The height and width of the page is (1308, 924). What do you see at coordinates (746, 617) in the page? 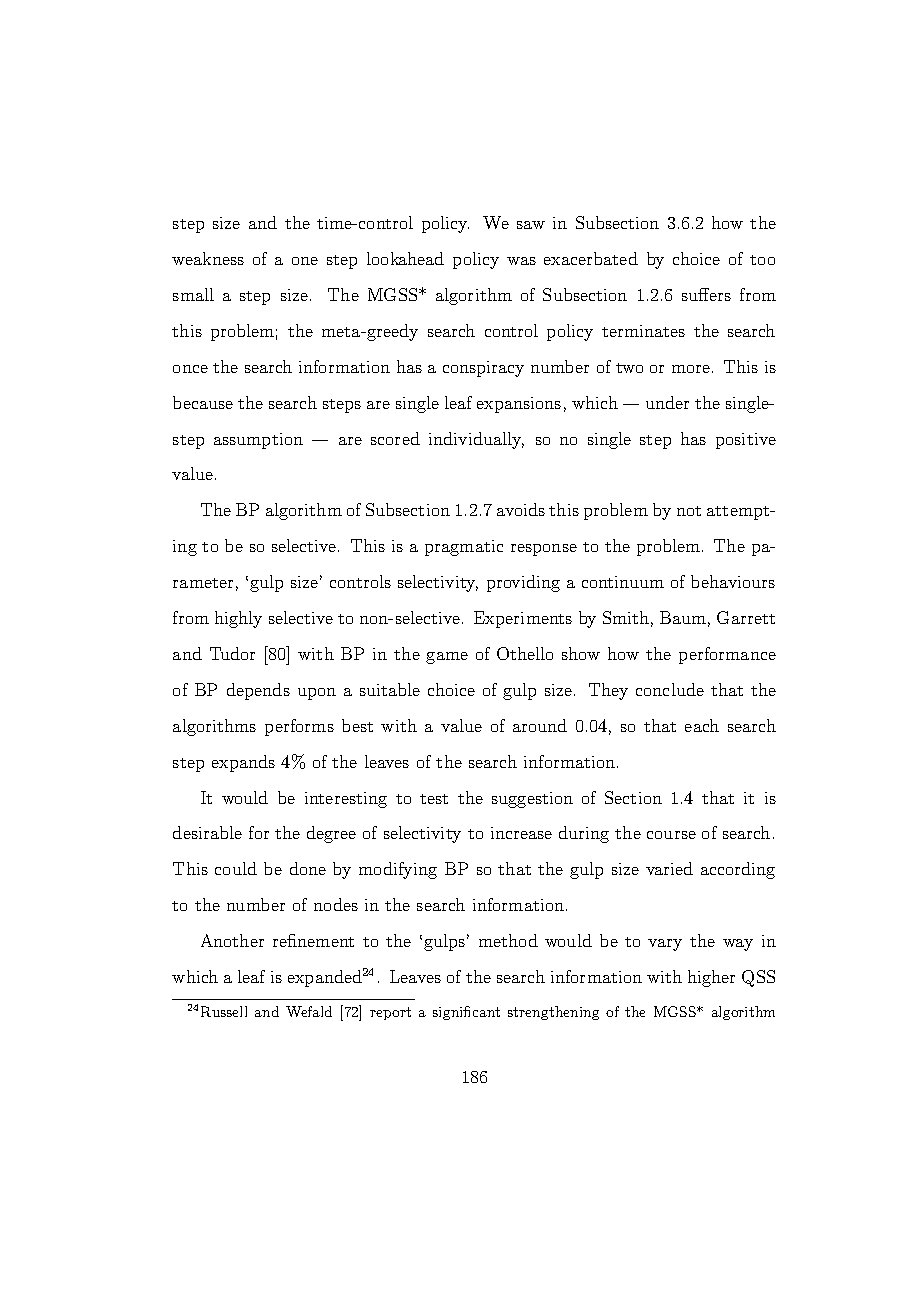
I see `Garrett` at bounding box center [746, 617].
